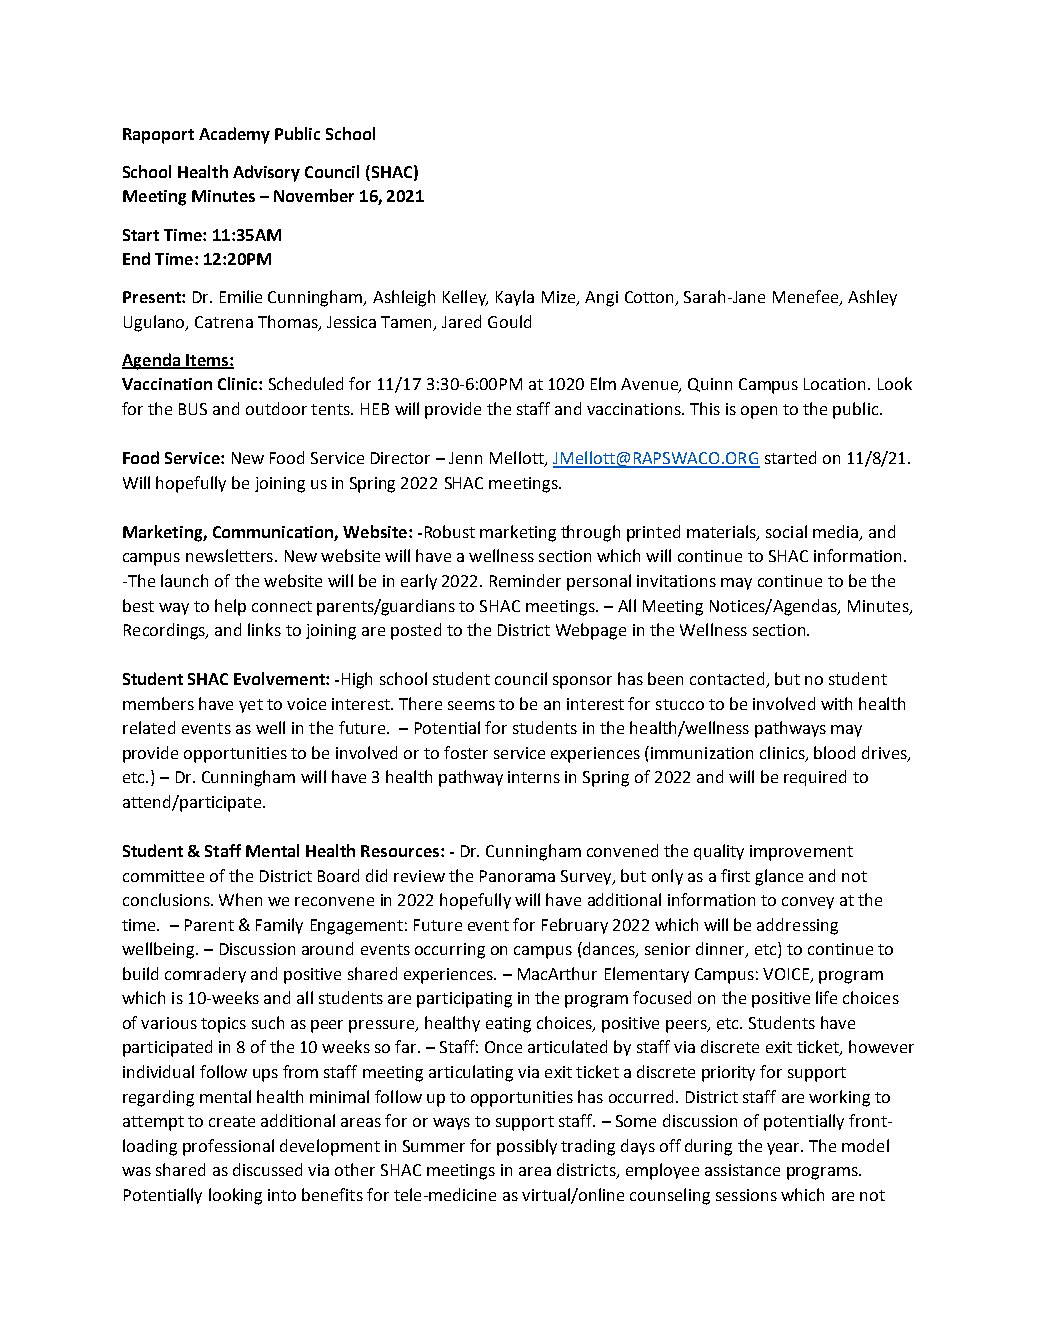 This document has height=1342, width=1037. Describe the element at coordinates (251, 706) in the document. I see `yet` at that location.
